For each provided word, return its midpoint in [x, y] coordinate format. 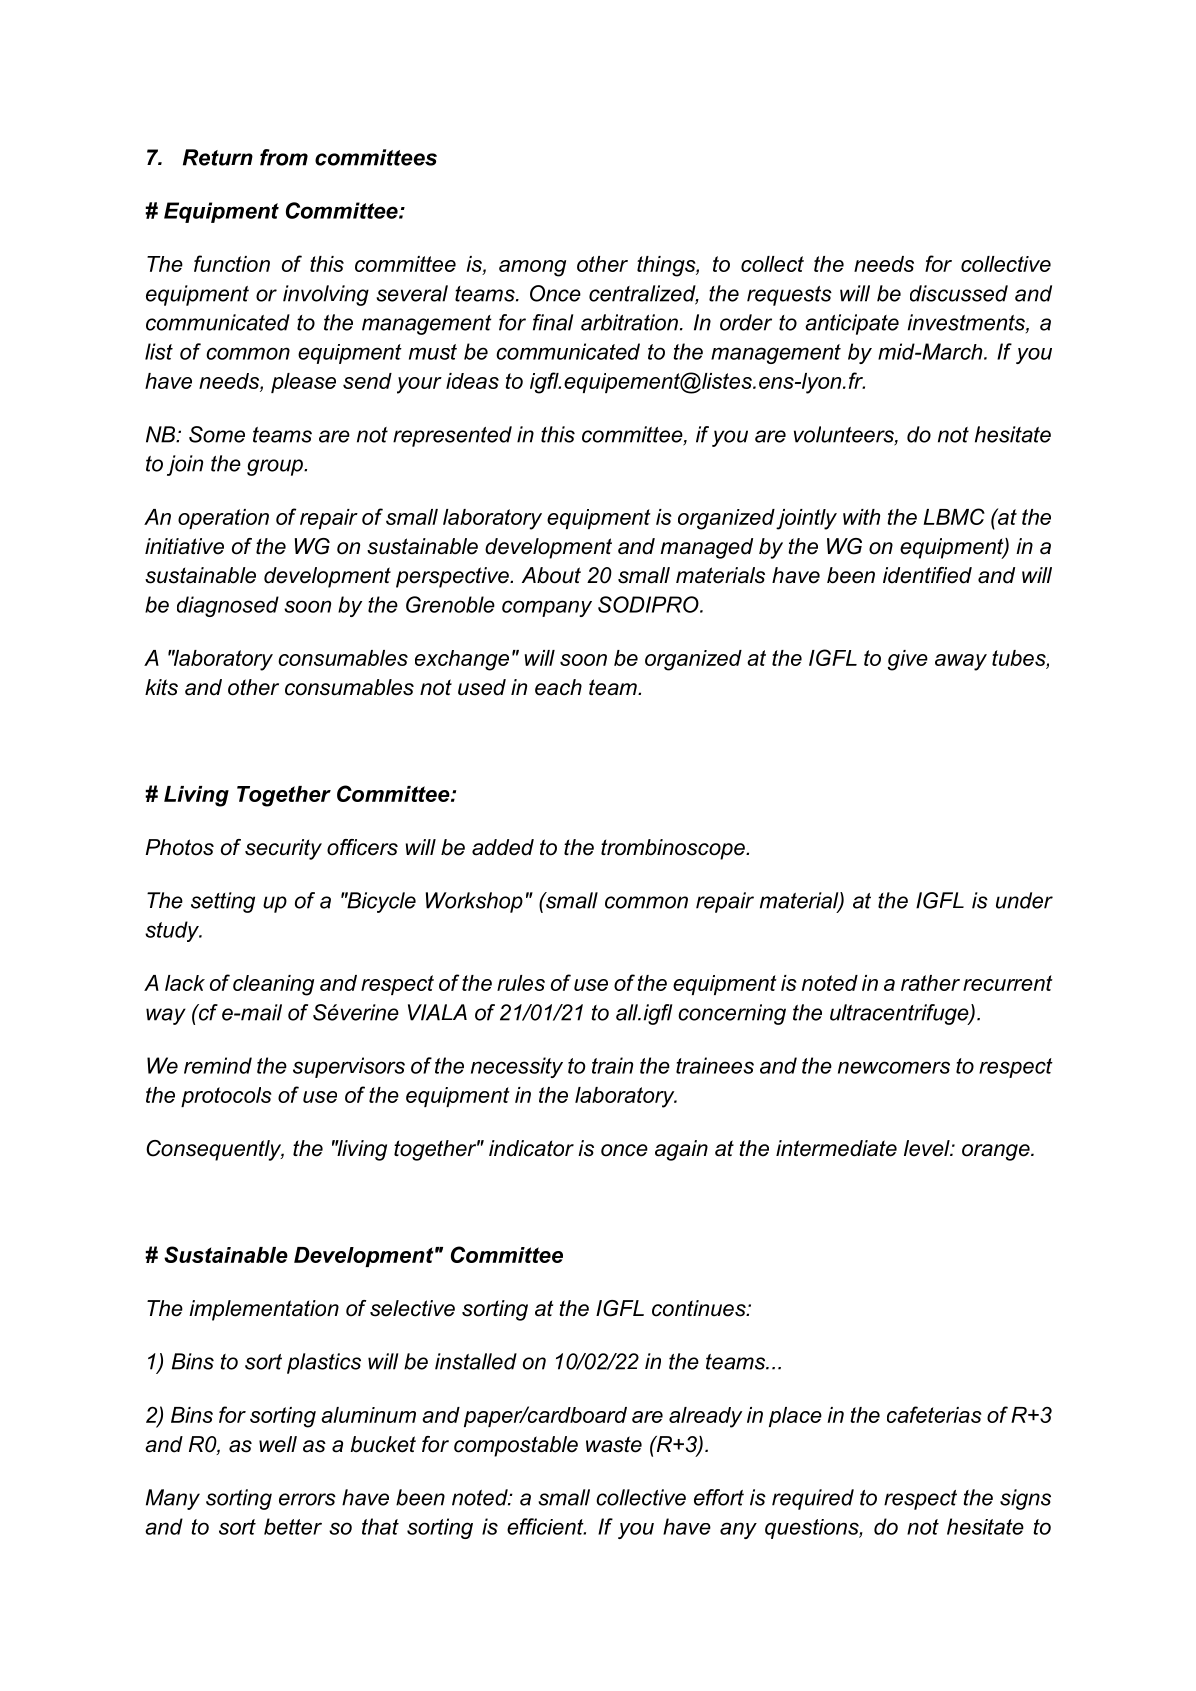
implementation [264, 1310]
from [284, 157]
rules [521, 983]
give [908, 660]
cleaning [273, 985]
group [276, 467]
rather [930, 983]
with [861, 517]
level [928, 1148]
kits [161, 687]
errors [307, 1499]
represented [452, 436]
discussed [959, 293]
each [558, 687]
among [532, 268]
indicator [531, 1148]
